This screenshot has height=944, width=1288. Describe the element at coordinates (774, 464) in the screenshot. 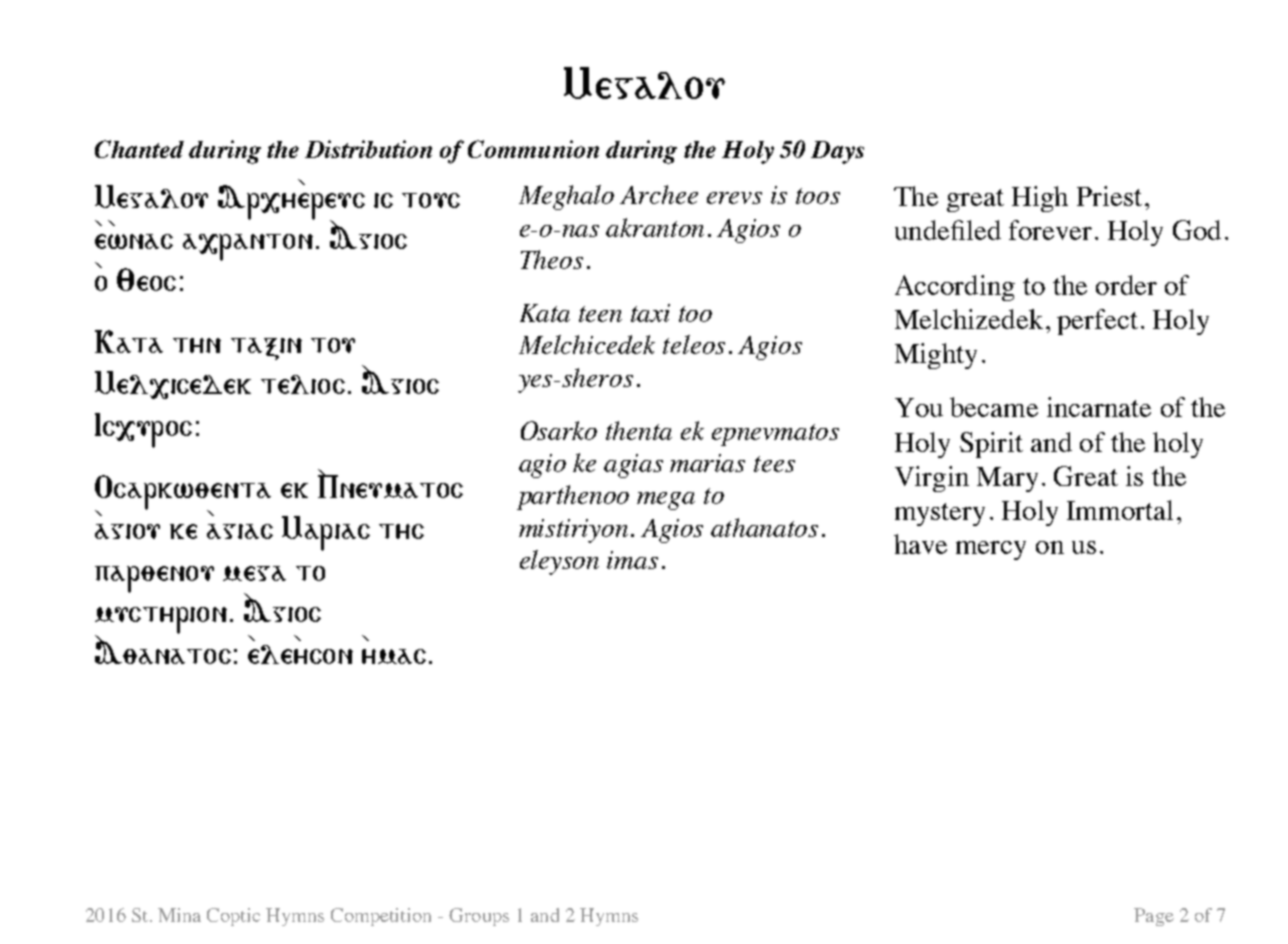

I see `tees` at that location.
